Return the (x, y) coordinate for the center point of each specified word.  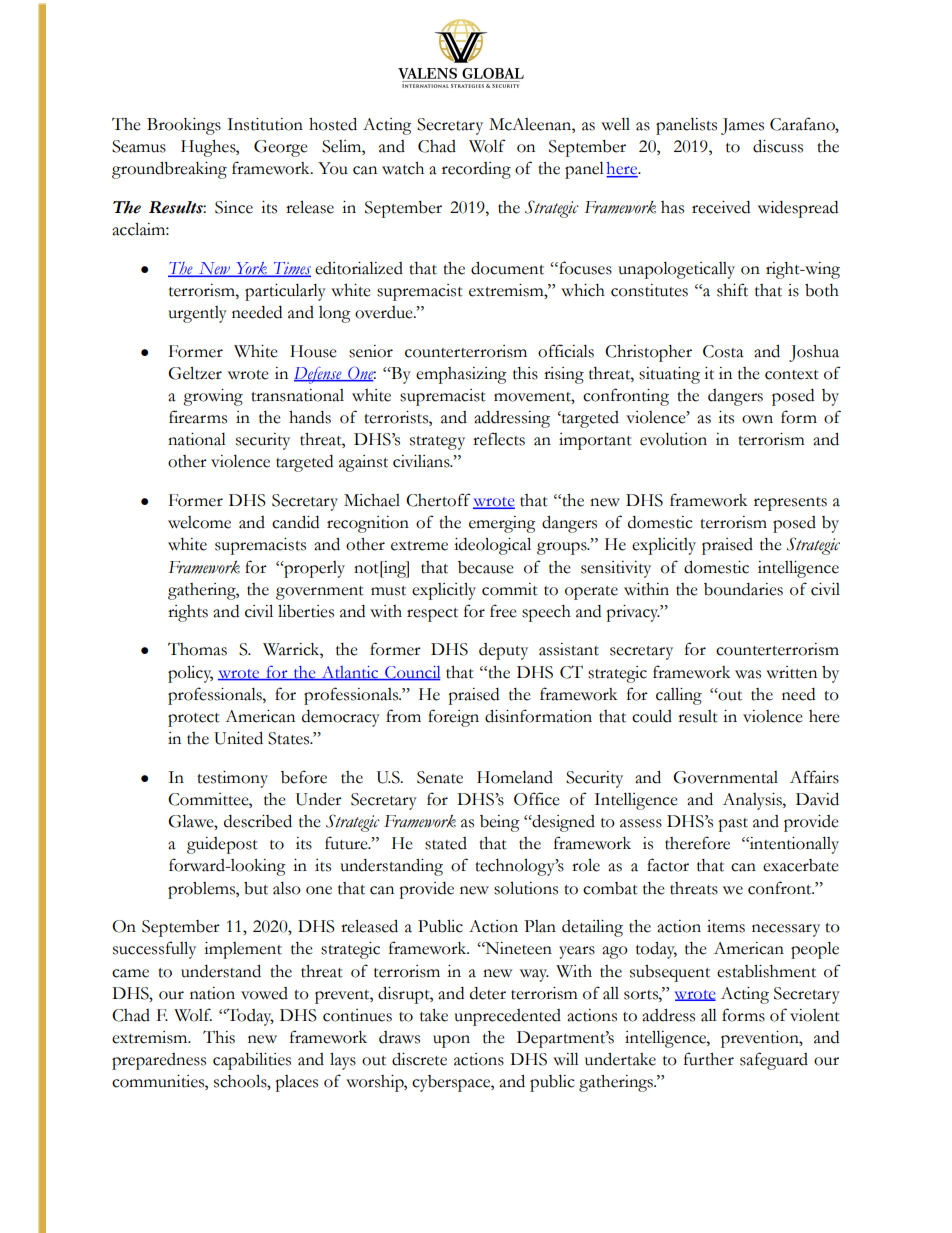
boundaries (743, 589)
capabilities (252, 1061)
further (709, 1059)
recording (476, 170)
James (742, 126)
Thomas (197, 649)
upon (451, 1041)
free (503, 611)
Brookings (184, 126)
